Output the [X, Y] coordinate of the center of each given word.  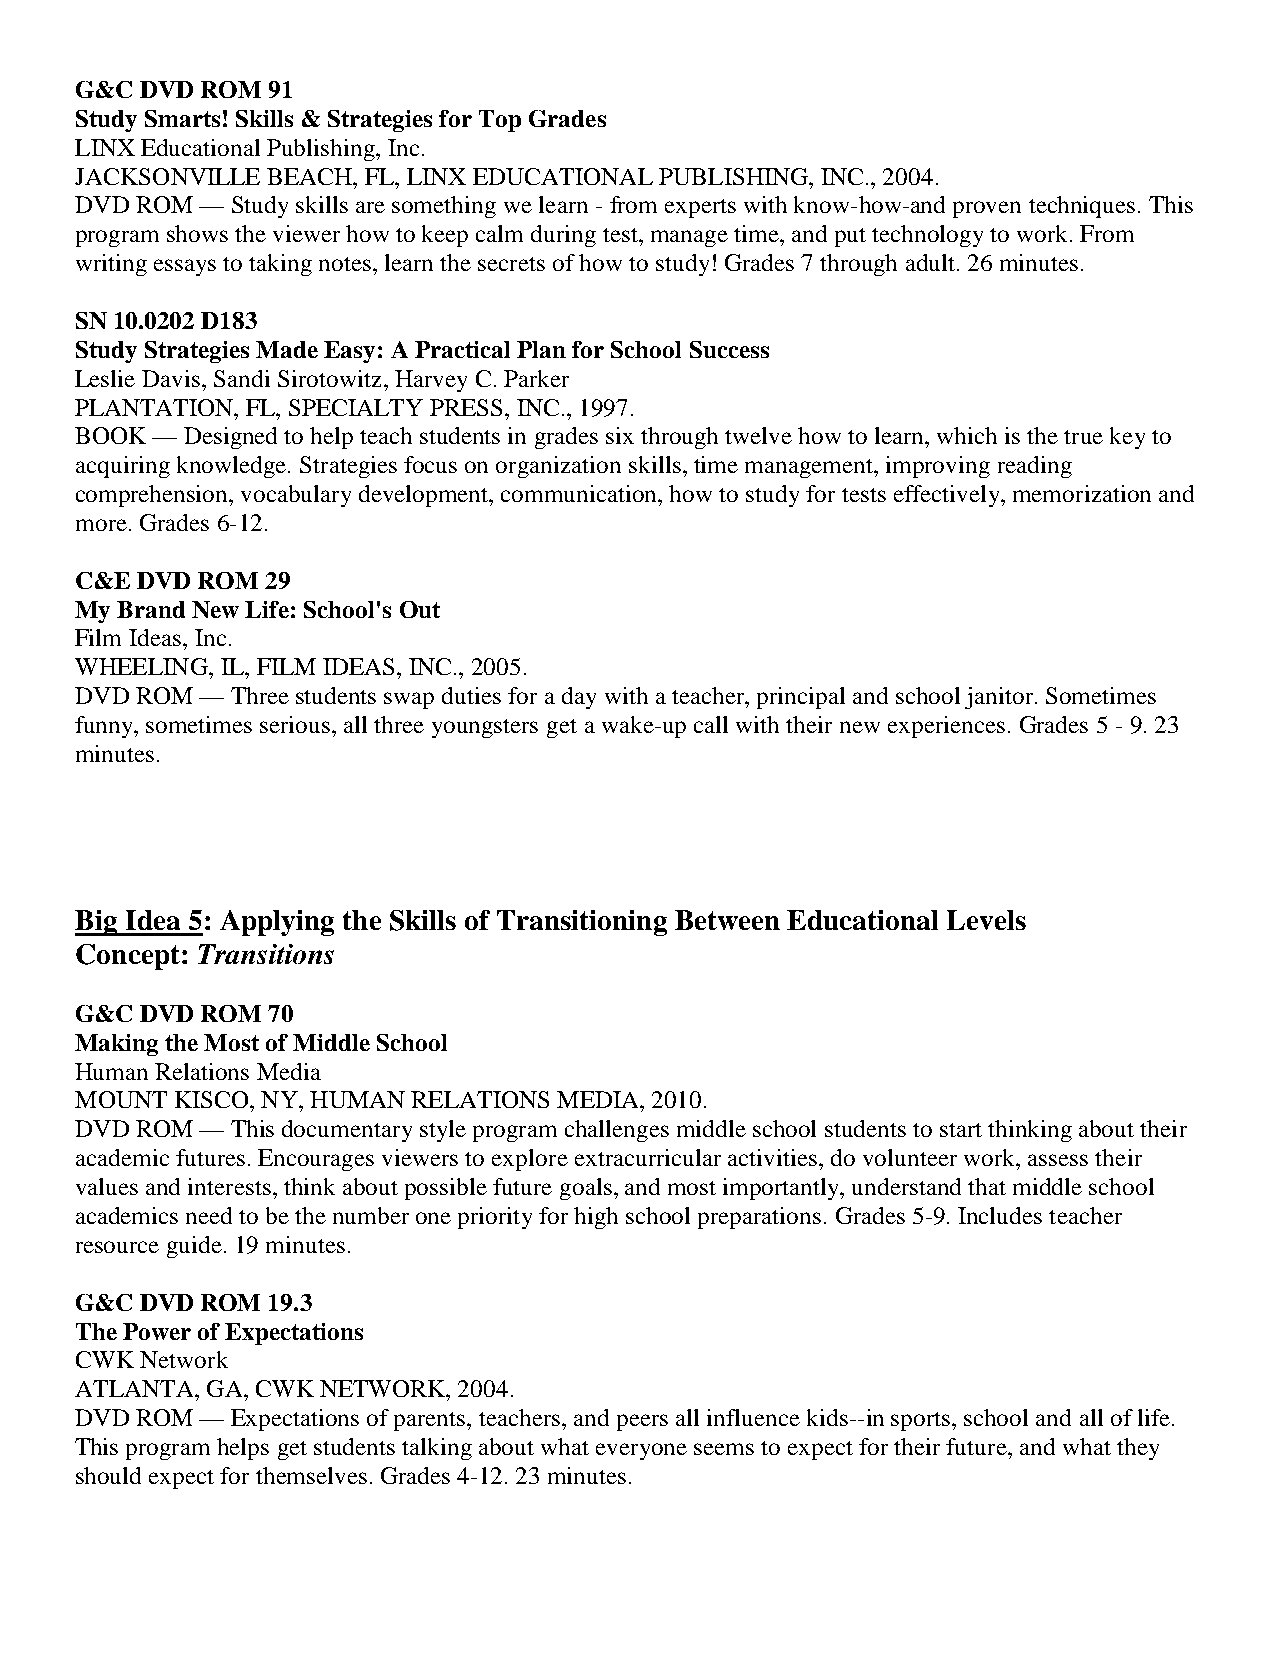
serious [296, 724]
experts [700, 208]
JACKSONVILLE [167, 176]
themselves [311, 1475]
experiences [946, 727]
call [711, 724]
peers [642, 1422]
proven [987, 209]
